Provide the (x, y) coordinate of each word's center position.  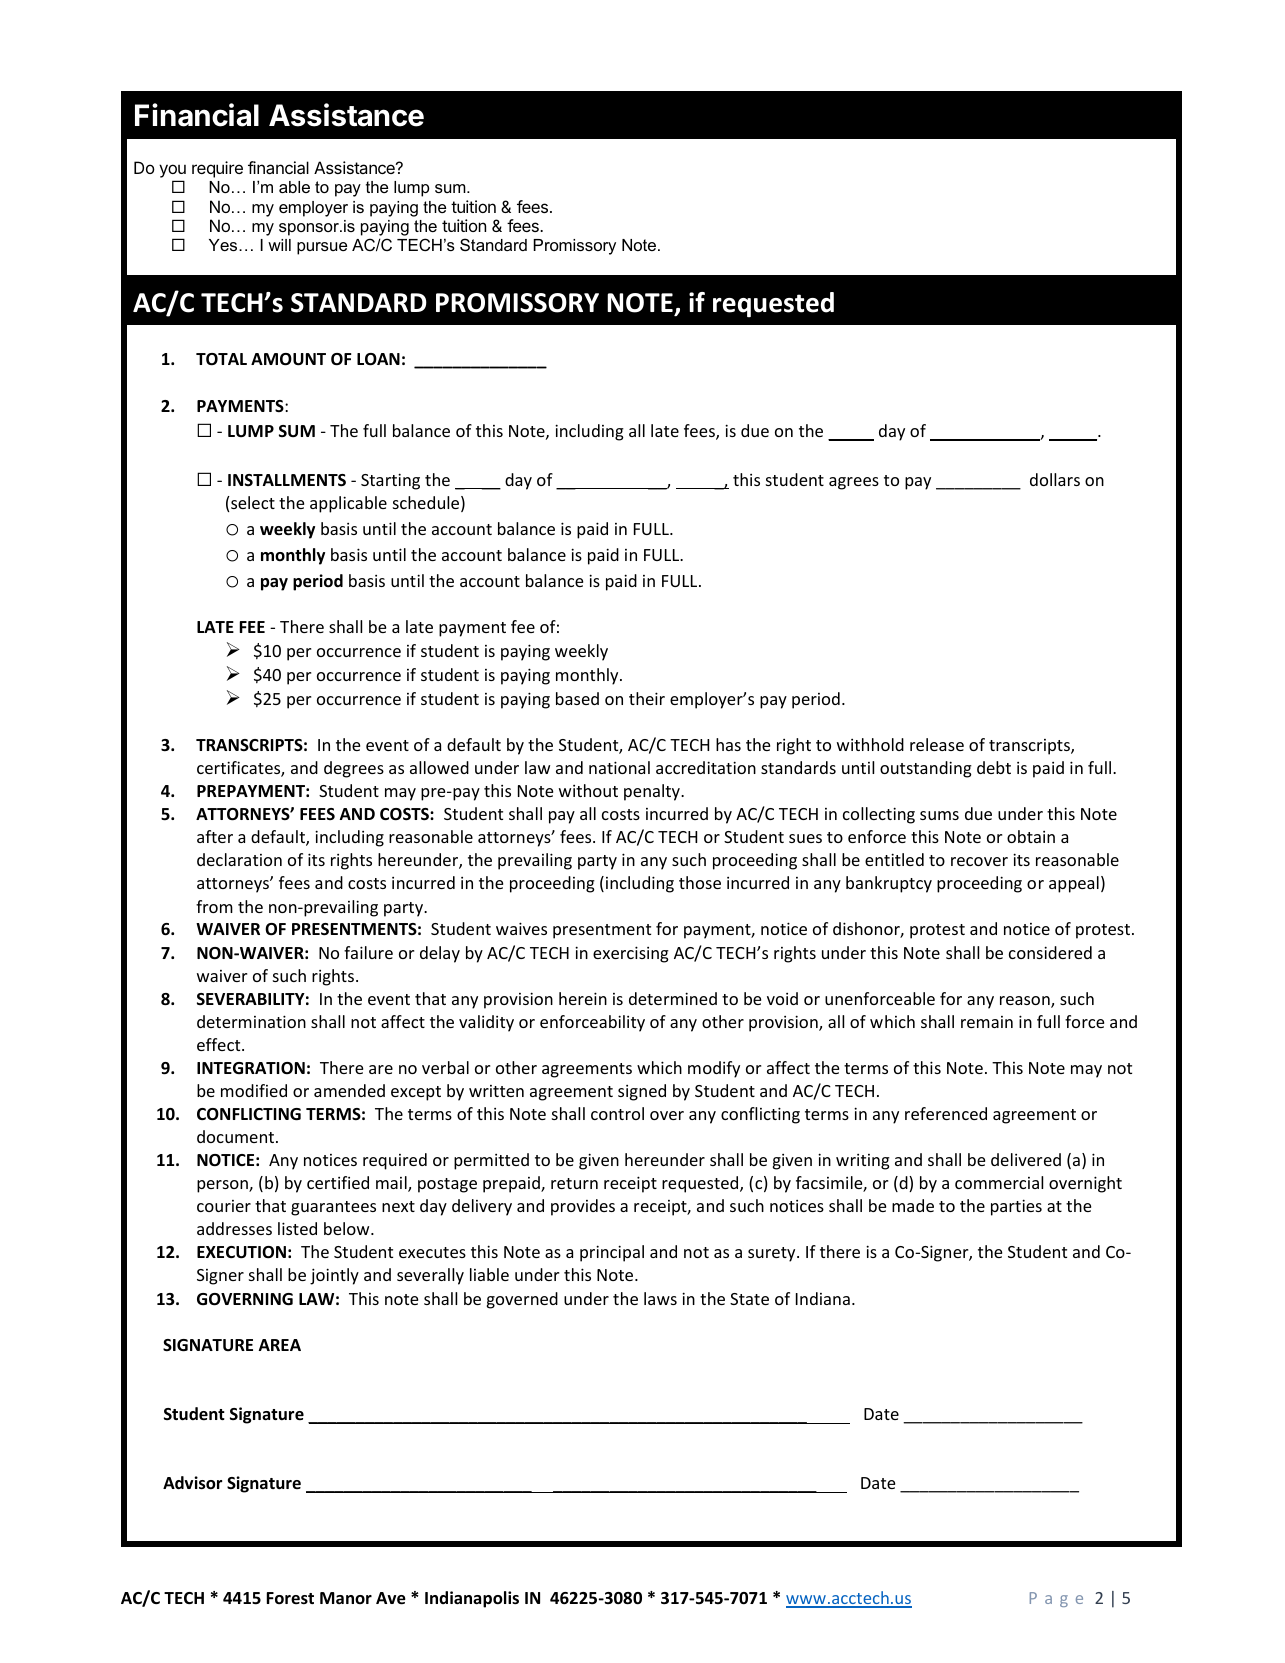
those (700, 882)
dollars (1055, 479)
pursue (322, 248)
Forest (290, 1598)
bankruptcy (889, 884)
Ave (391, 1598)
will (279, 245)
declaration (239, 859)
